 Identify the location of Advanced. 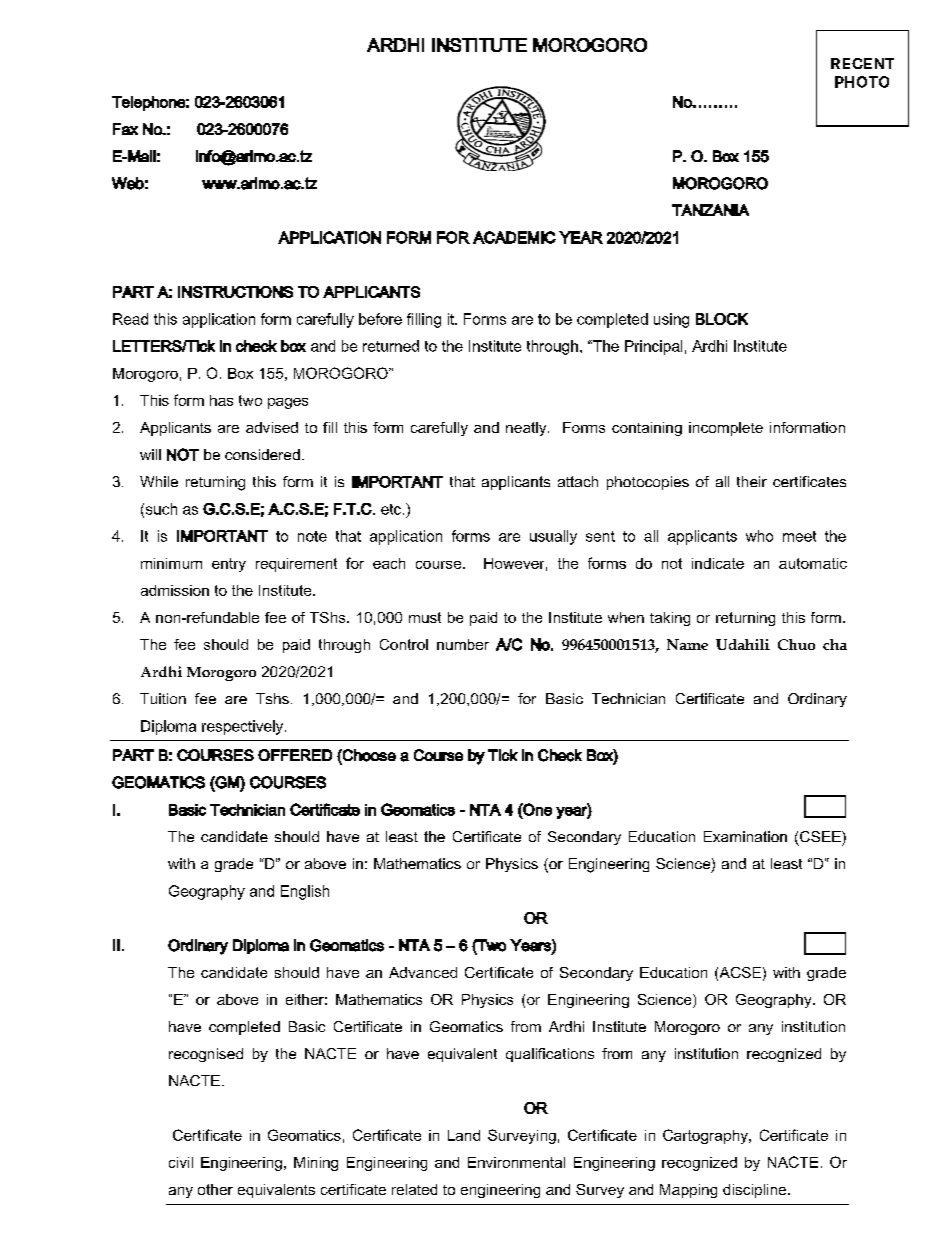
(423, 972).
